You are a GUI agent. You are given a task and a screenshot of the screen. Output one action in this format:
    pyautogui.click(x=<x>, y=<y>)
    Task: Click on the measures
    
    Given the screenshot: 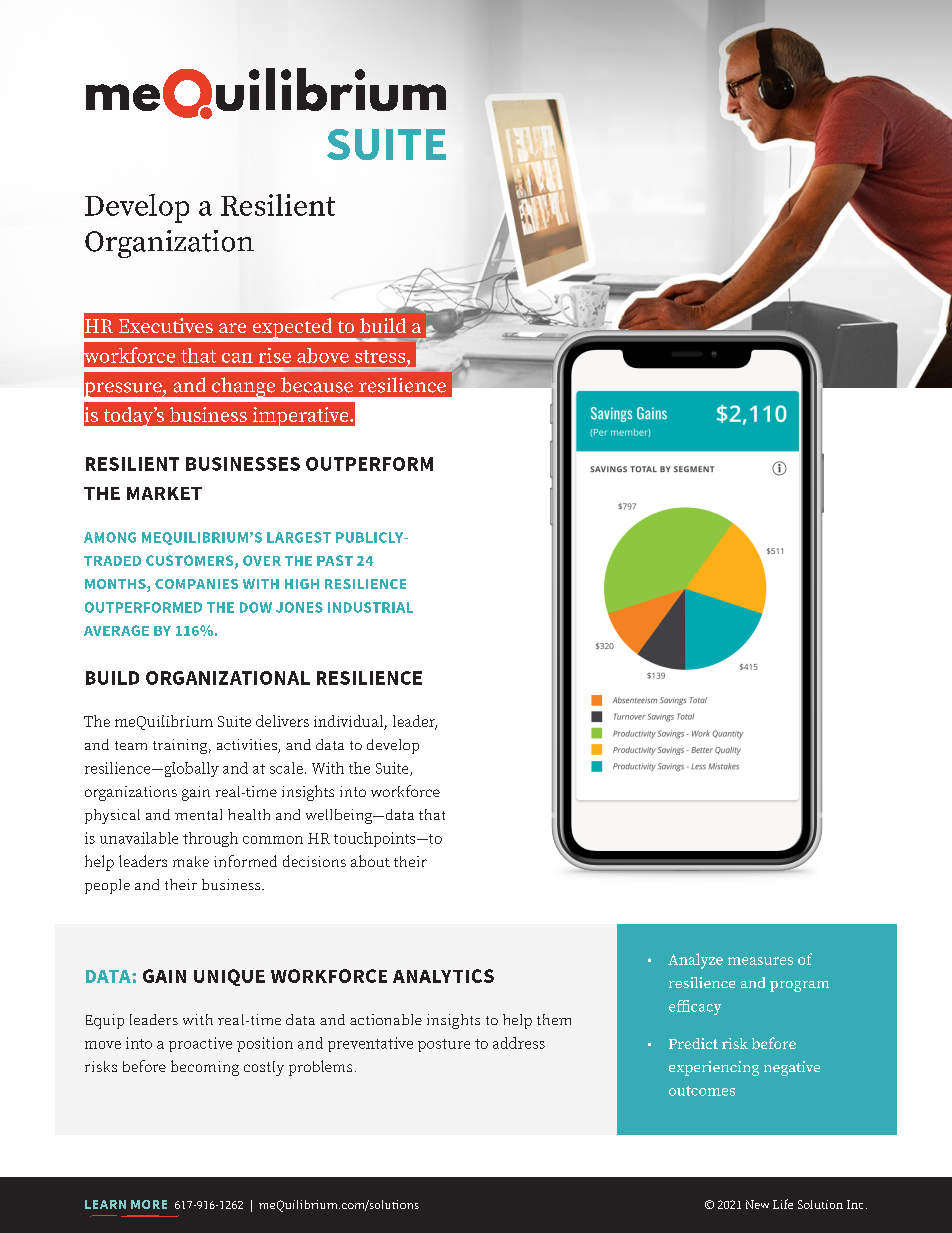 What is the action you would take?
    pyautogui.click(x=760, y=961)
